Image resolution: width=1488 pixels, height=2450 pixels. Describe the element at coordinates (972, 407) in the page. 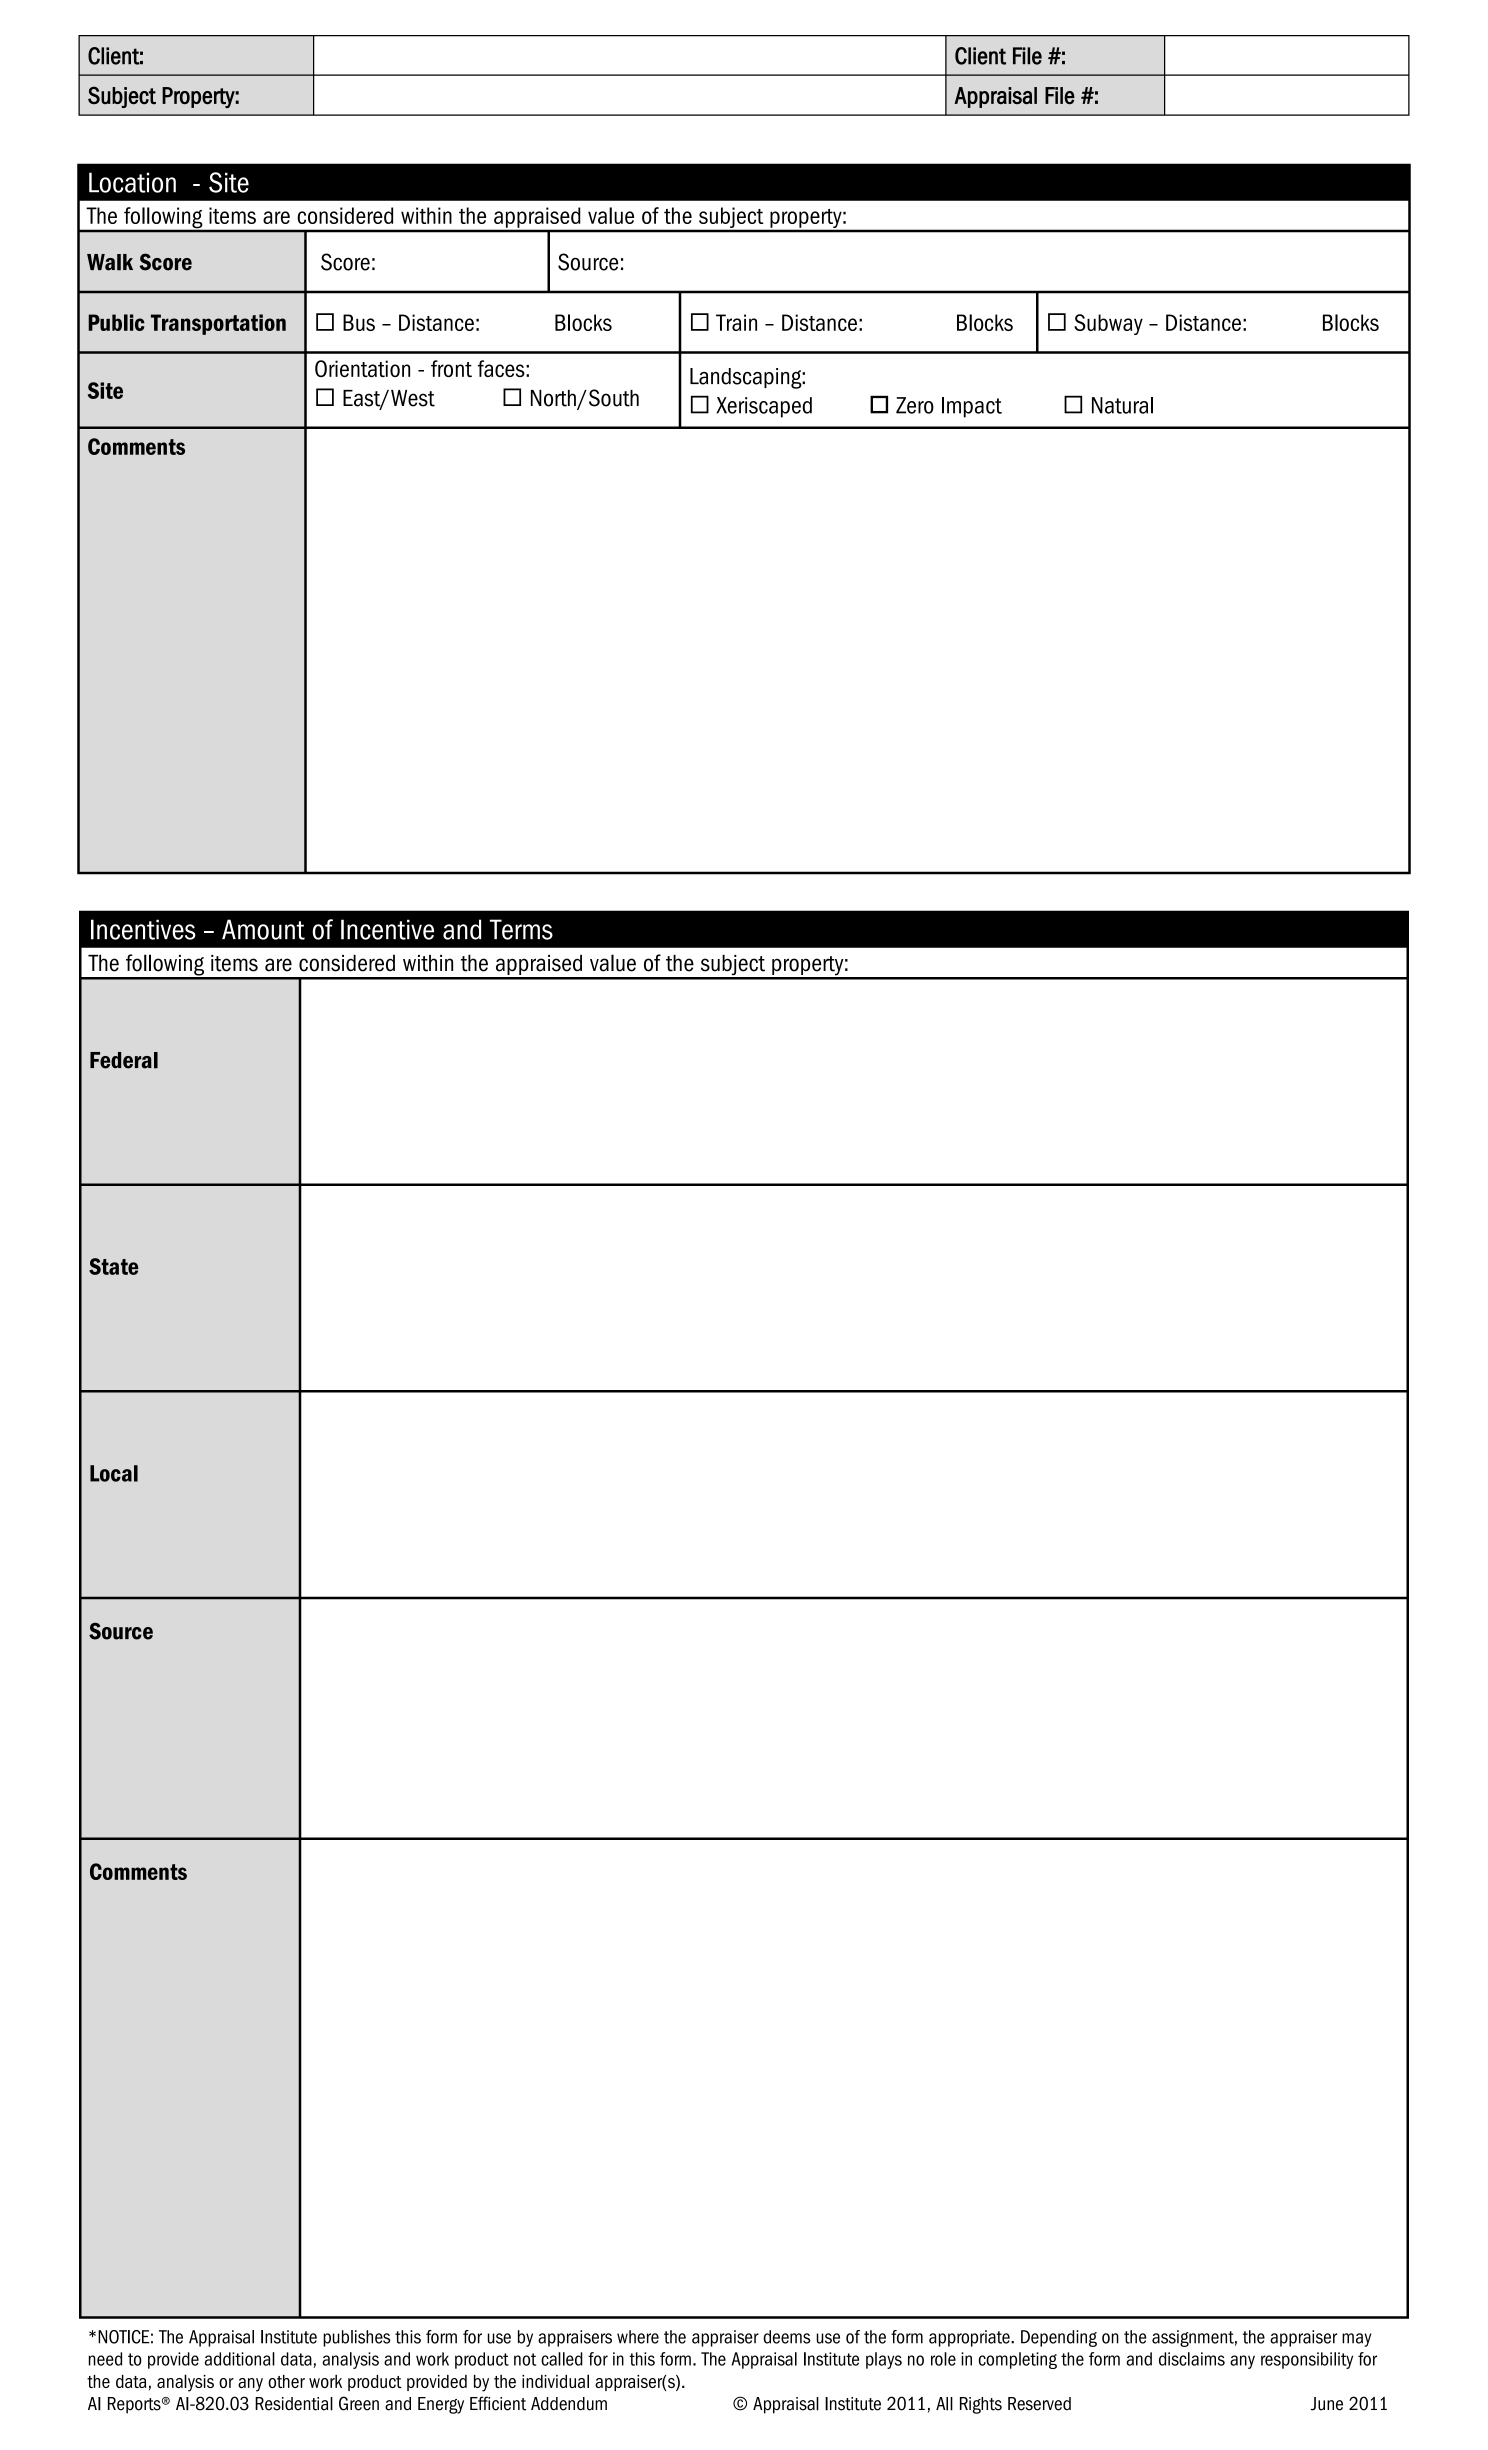

I see `Impact` at that location.
